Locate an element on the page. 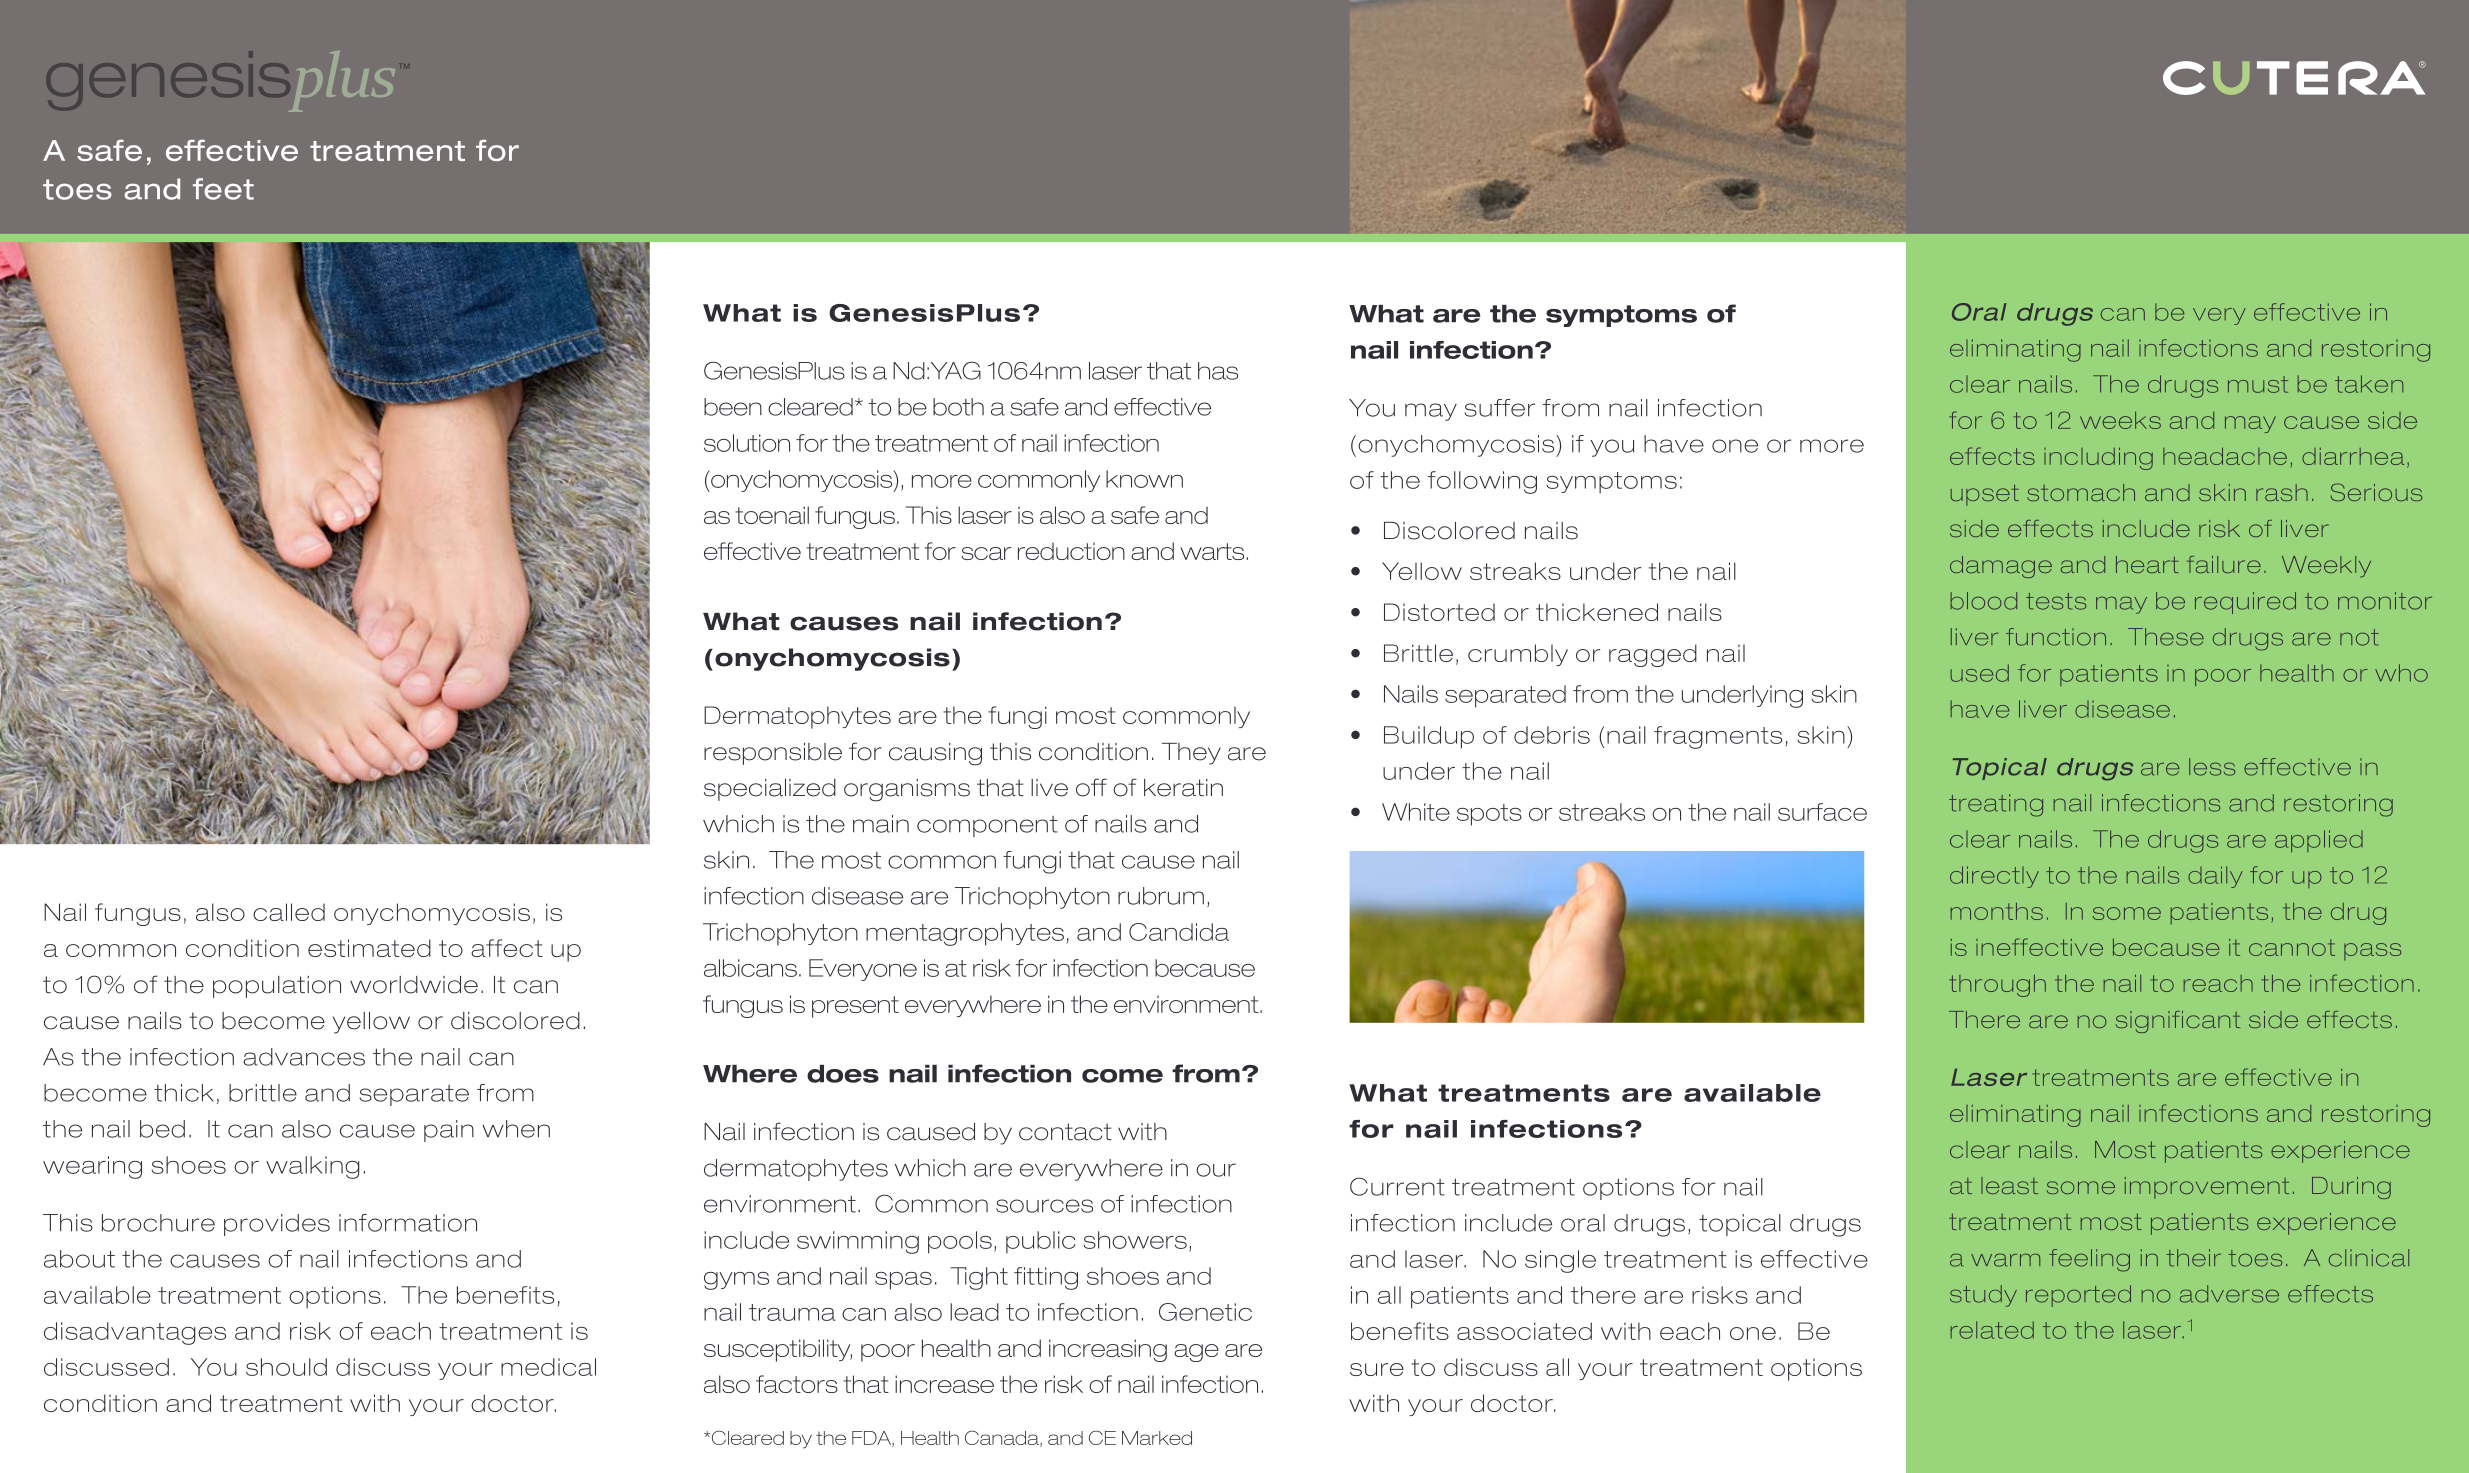  solution is located at coordinates (747, 443).
